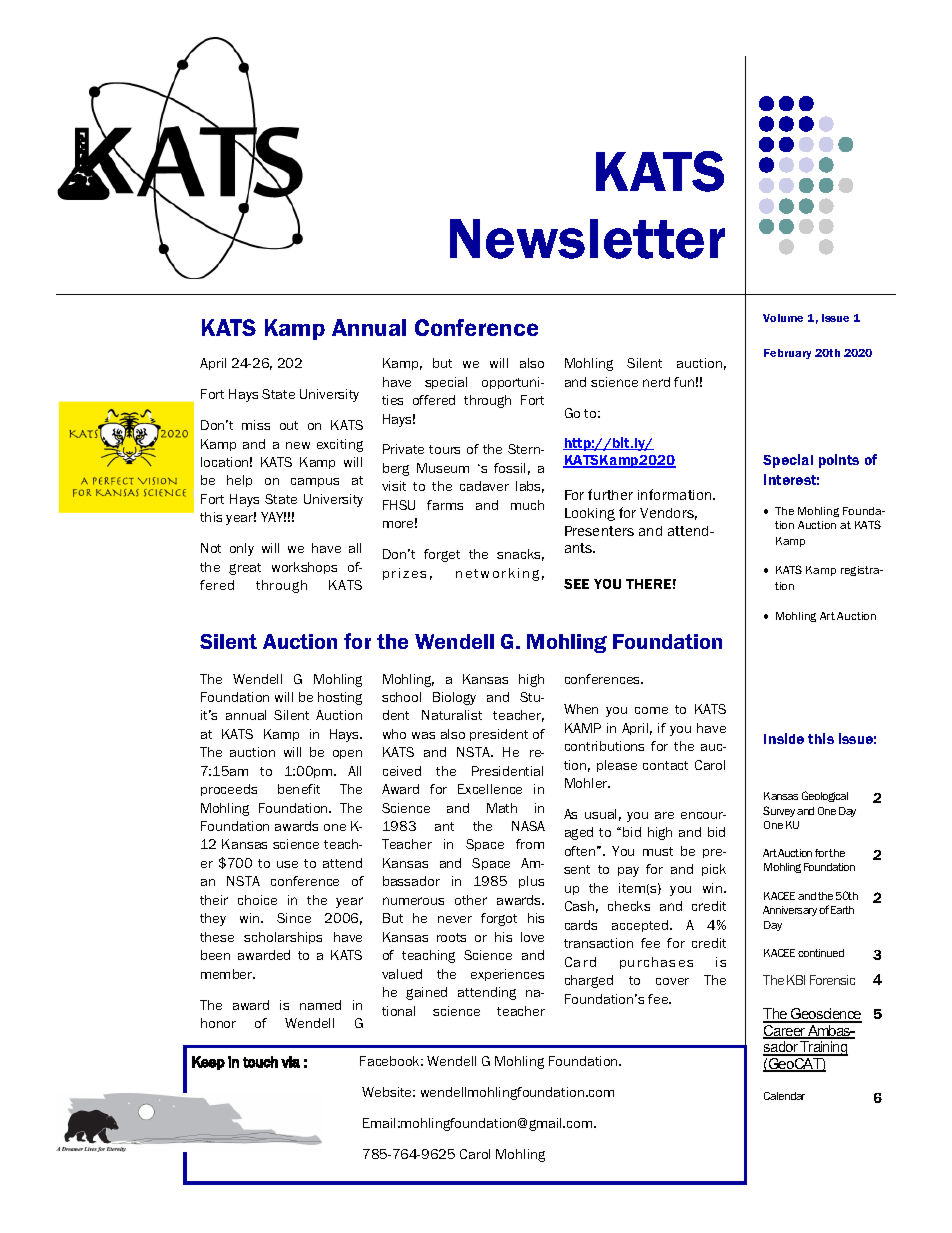  I want to click on Newsletter, so click(587, 239).
